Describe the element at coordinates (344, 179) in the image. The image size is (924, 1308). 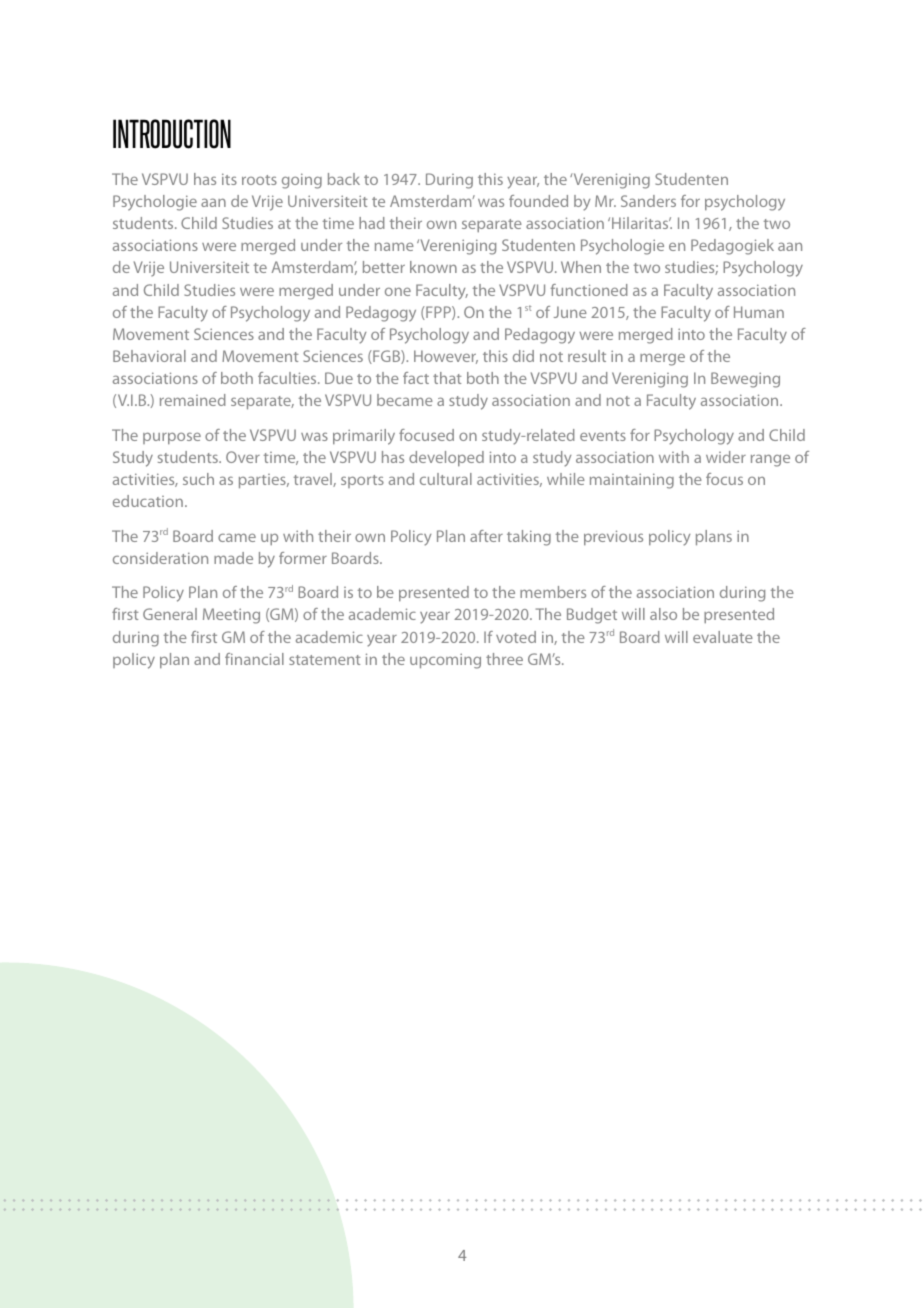
I see `back` at that location.
